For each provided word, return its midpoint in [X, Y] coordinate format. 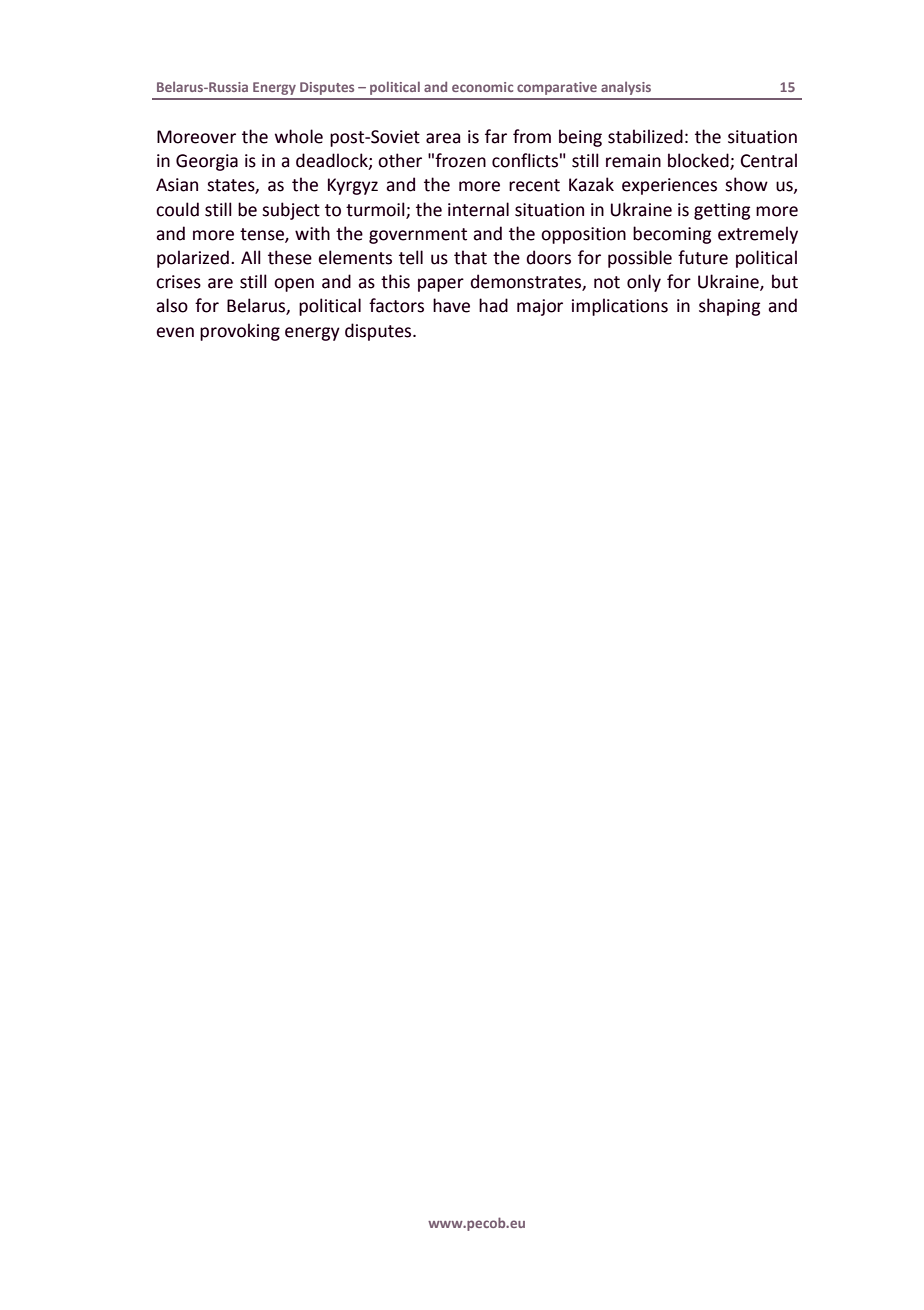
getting [722, 211]
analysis [626, 88]
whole [299, 136]
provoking [240, 332]
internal [478, 209]
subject [291, 211]
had [493, 305]
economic [482, 87]
